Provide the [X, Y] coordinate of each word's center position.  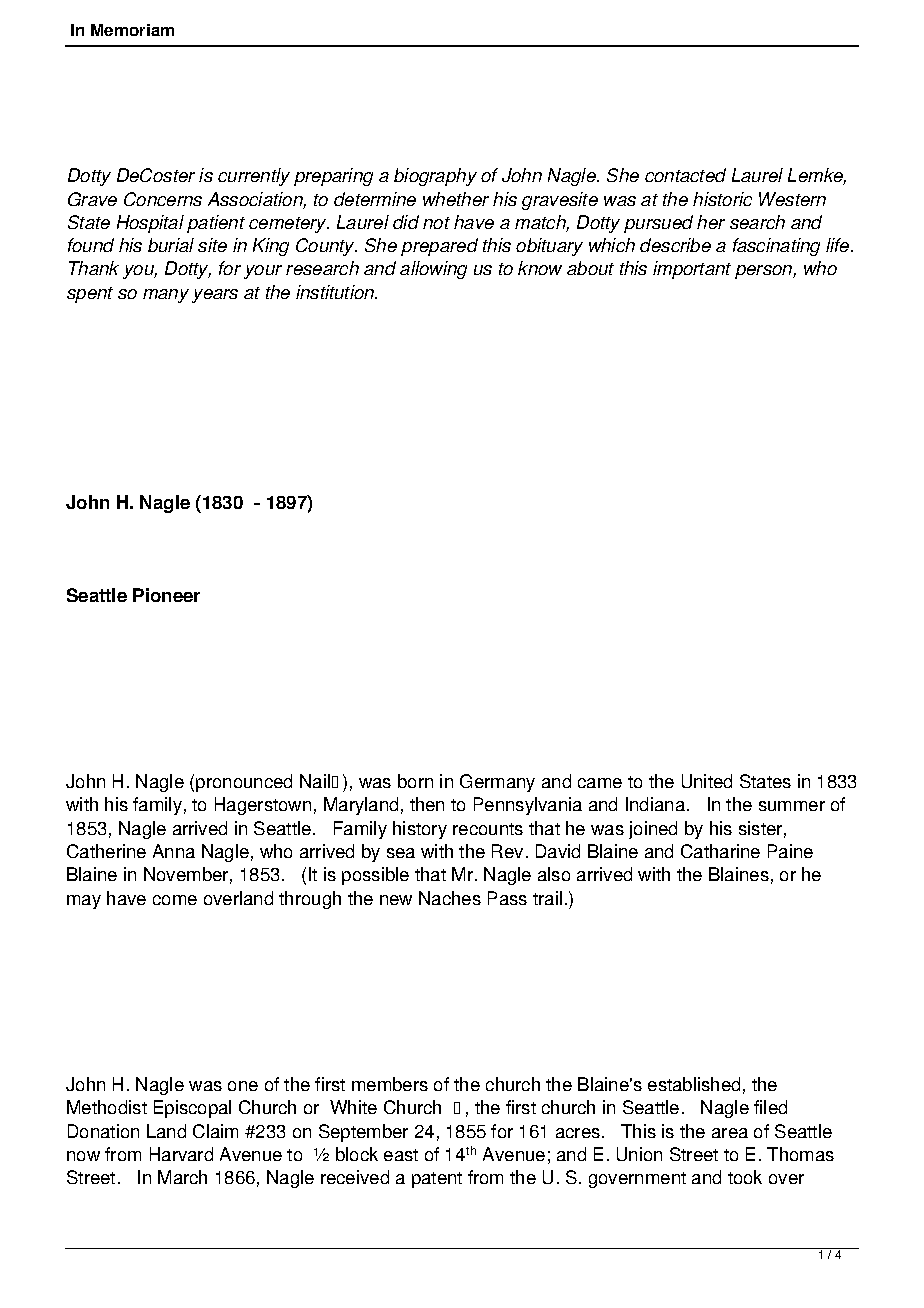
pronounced [244, 783]
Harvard [181, 1154]
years [215, 296]
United [707, 781]
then [427, 804]
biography [435, 177]
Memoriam [132, 30]
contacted [685, 175]
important [692, 270]
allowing [433, 270]
